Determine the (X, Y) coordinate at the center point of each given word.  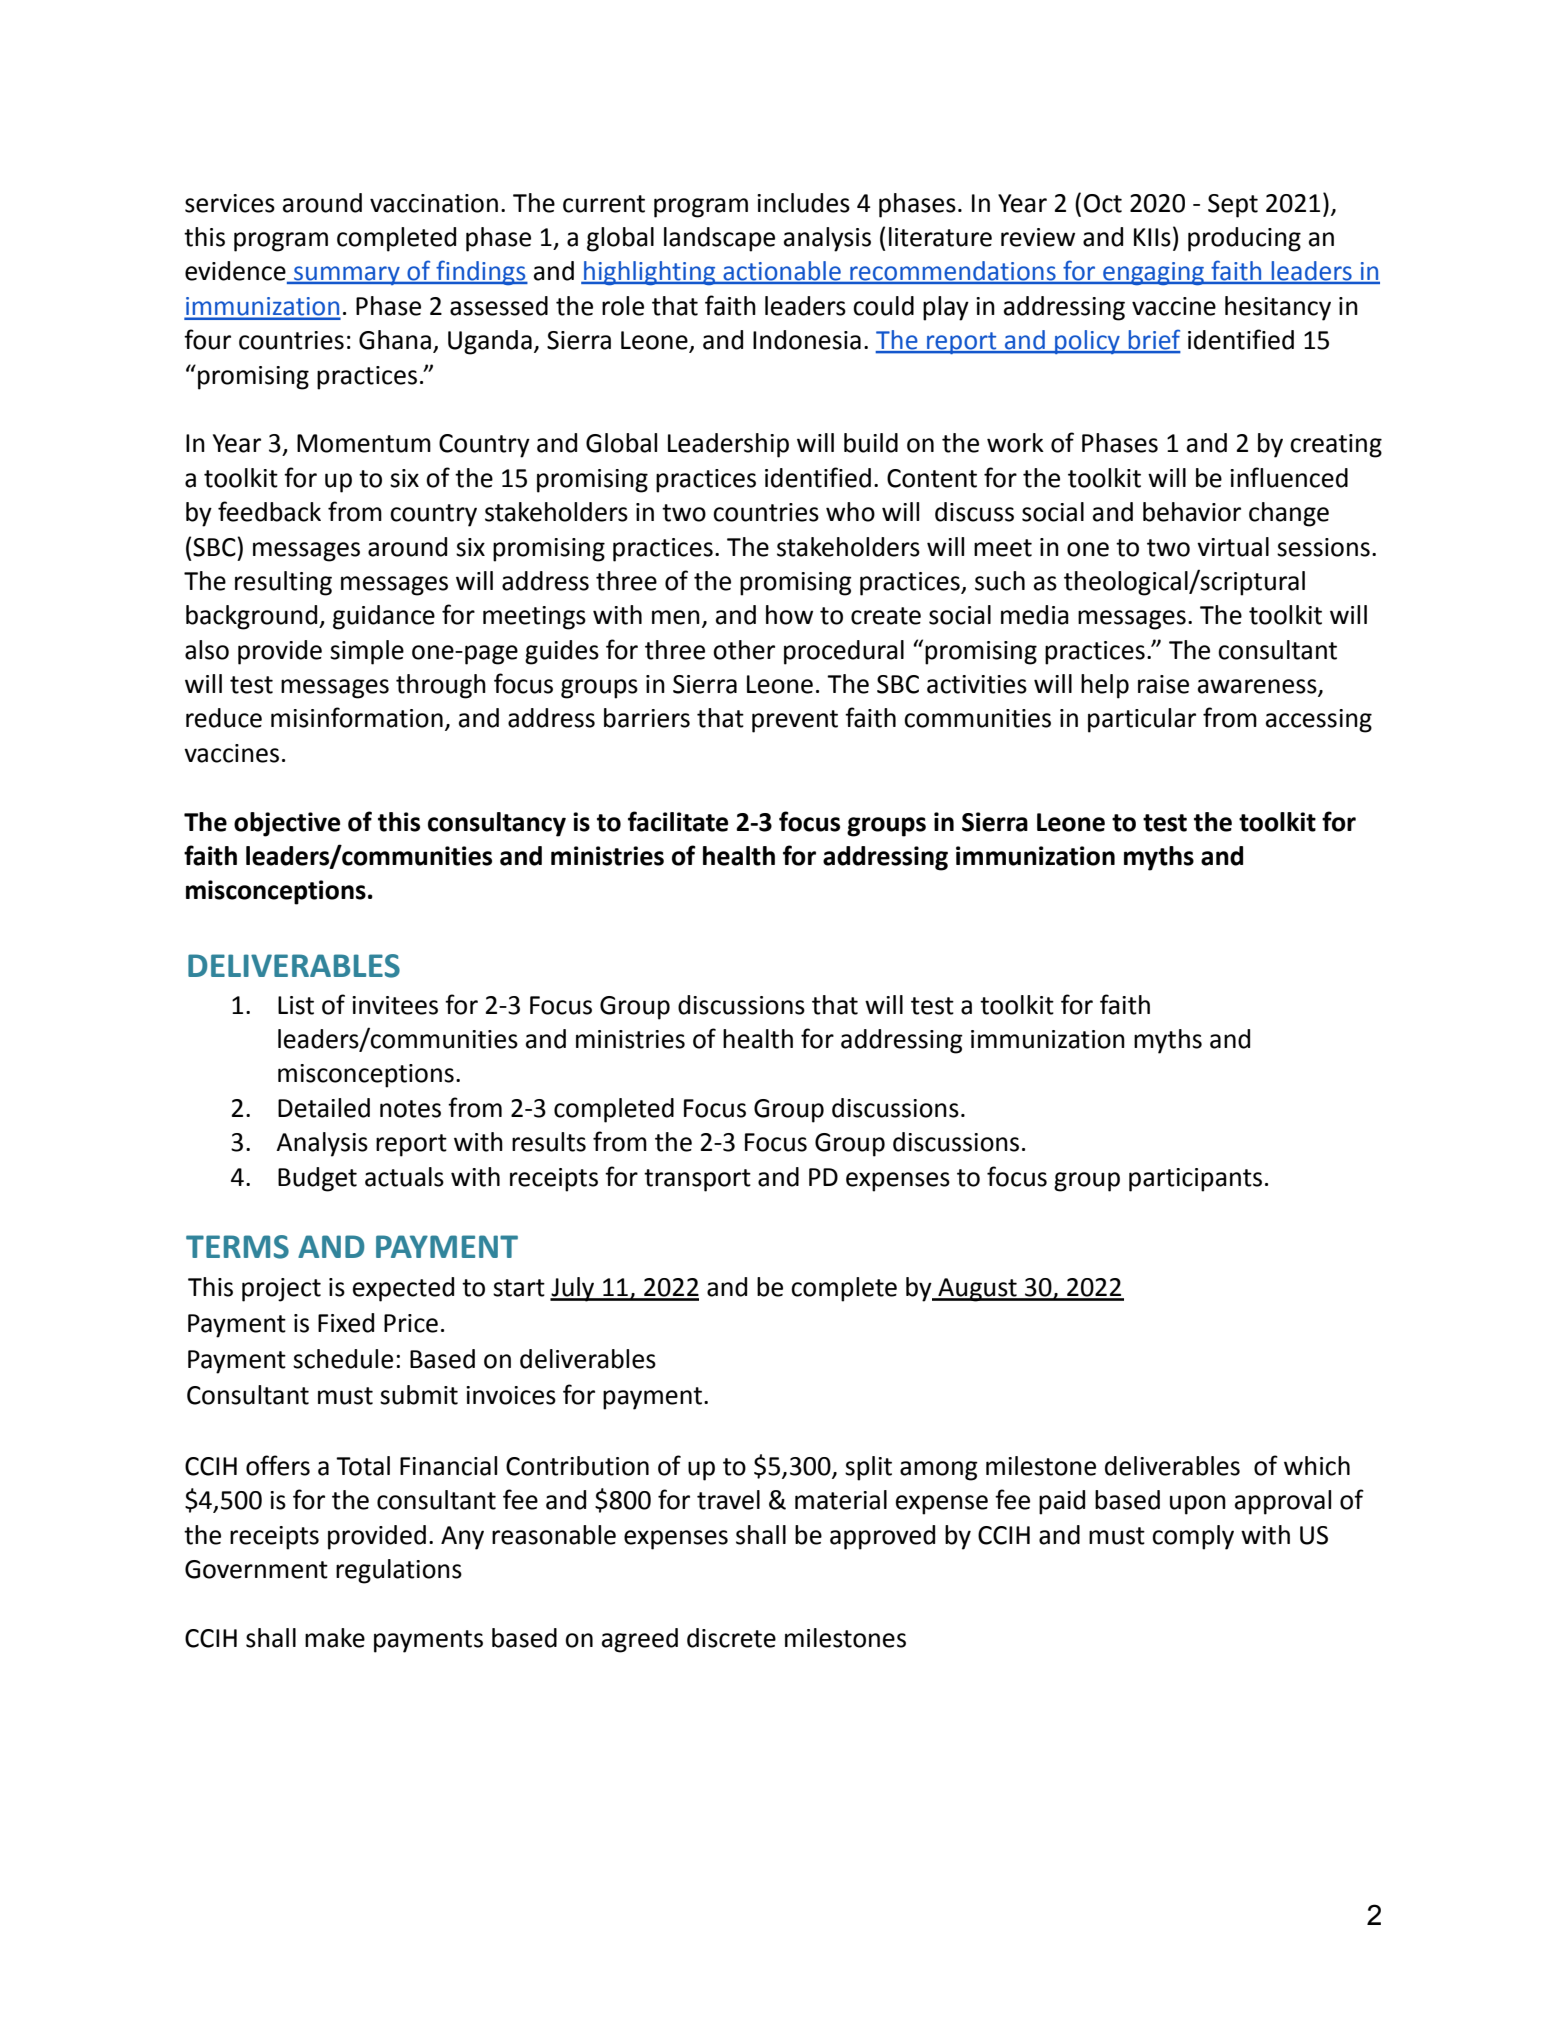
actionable (782, 272)
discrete (731, 1638)
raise (1163, 684)
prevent (795, 721)
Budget (317, 1179)
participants (1195, 1180)
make (335, 1638)
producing (1244, 239)
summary (347, 275)
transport (697, 1180)
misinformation (357, 717)
